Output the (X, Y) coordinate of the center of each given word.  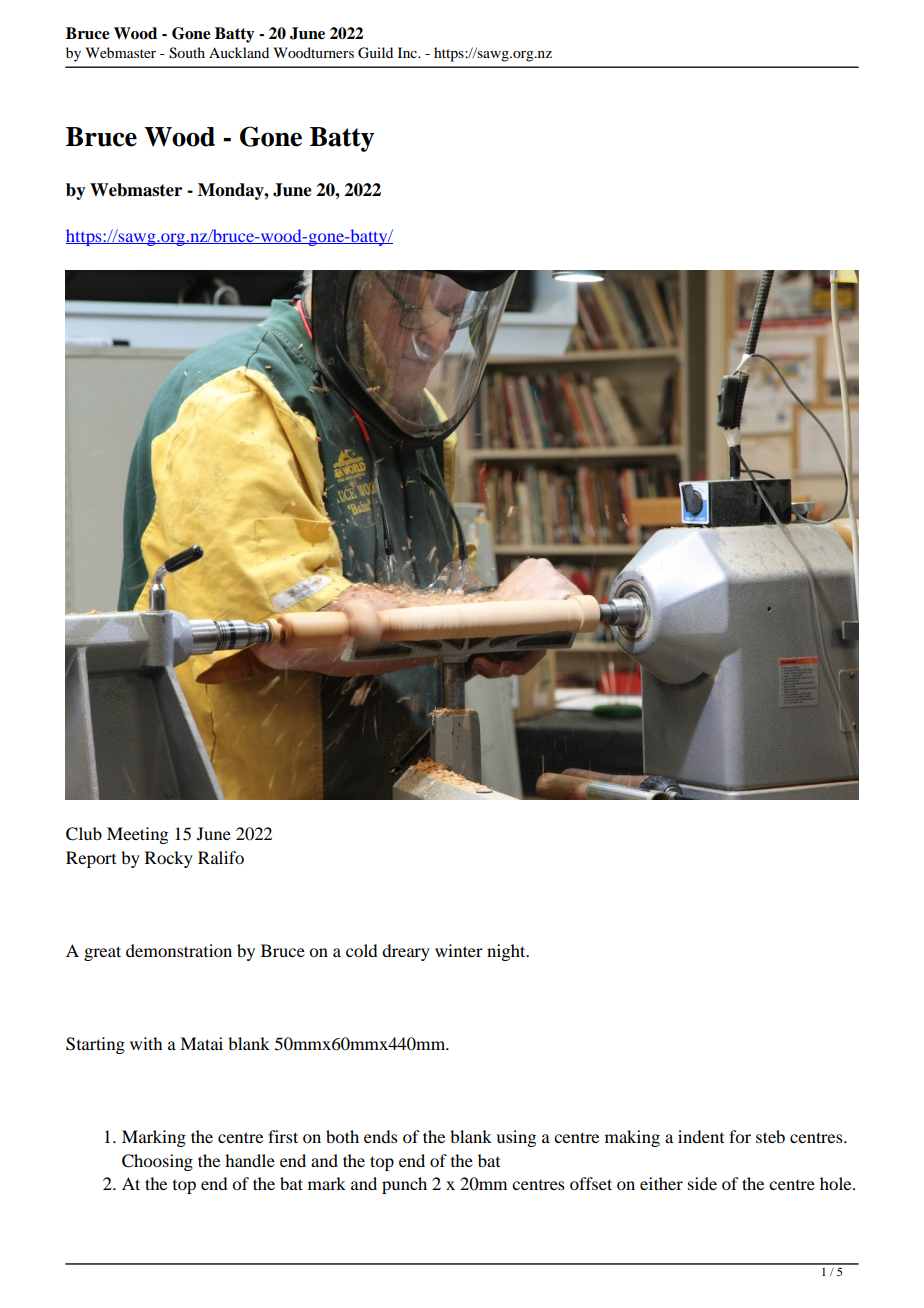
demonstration (179, 950)
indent (701, 1136)
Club (84, 834)
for (740, 1136)
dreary (406, 952)
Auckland (239, 52)
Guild (375, 53)
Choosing (157, 1162)
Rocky (169, 859)
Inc (408, 52)
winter (459, 950)
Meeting (137, 835)
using (516, 1138)
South (187, 53)
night (507, 952)
